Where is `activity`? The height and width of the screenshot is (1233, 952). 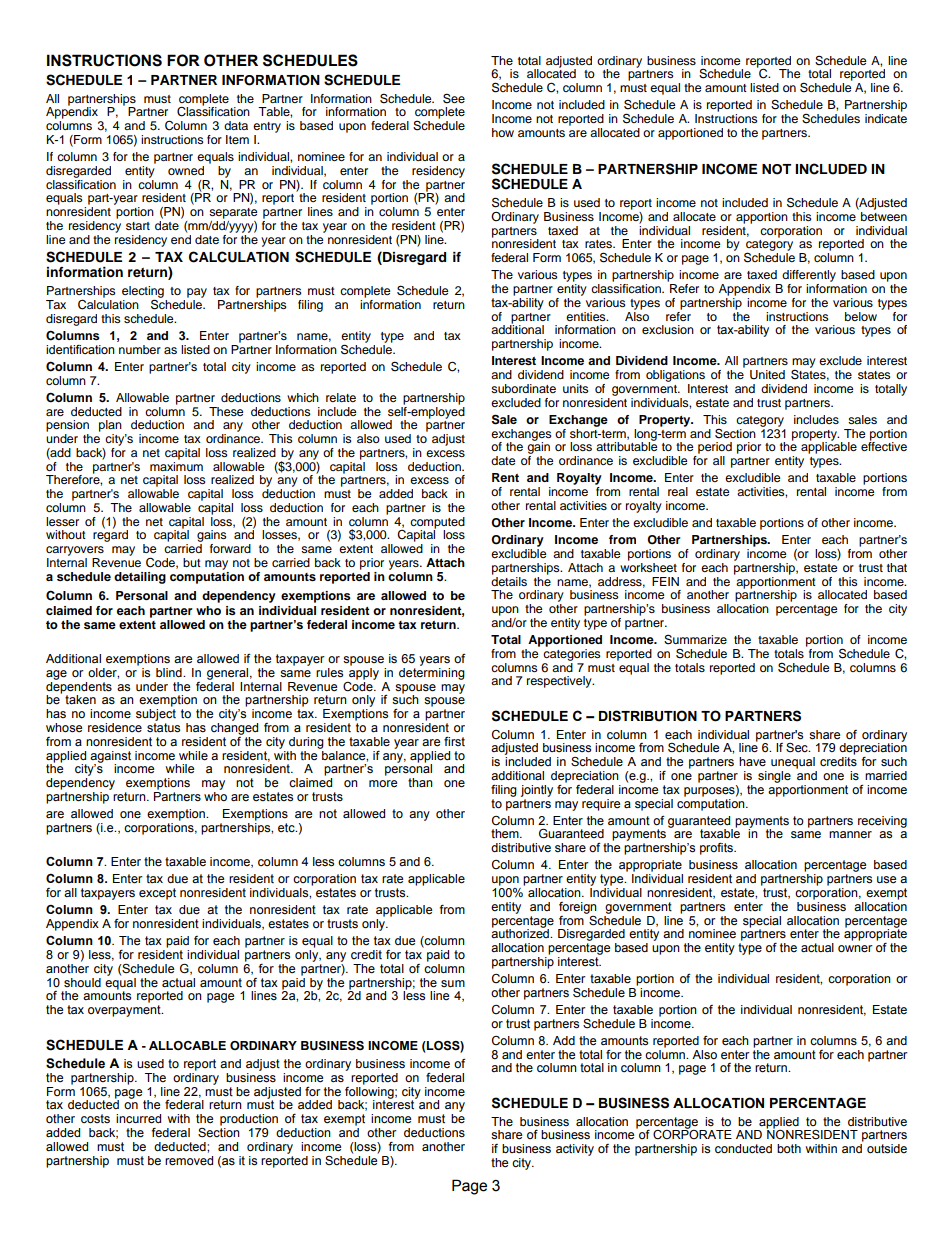
activity is located at coordinates (575, 1150).
